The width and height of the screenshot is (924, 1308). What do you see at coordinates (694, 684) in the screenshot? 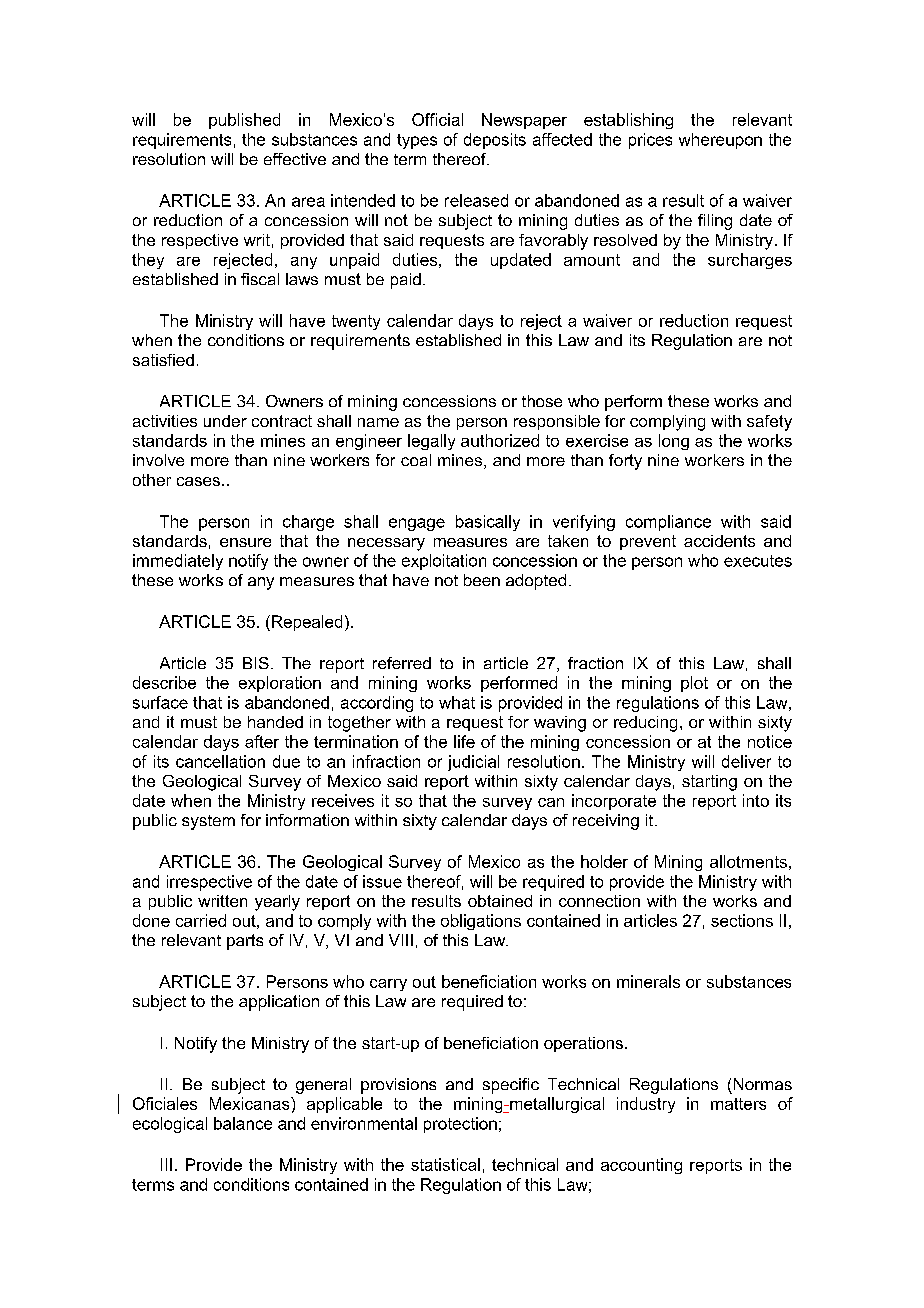
I see `plot` at bounding box center [694, 684].
